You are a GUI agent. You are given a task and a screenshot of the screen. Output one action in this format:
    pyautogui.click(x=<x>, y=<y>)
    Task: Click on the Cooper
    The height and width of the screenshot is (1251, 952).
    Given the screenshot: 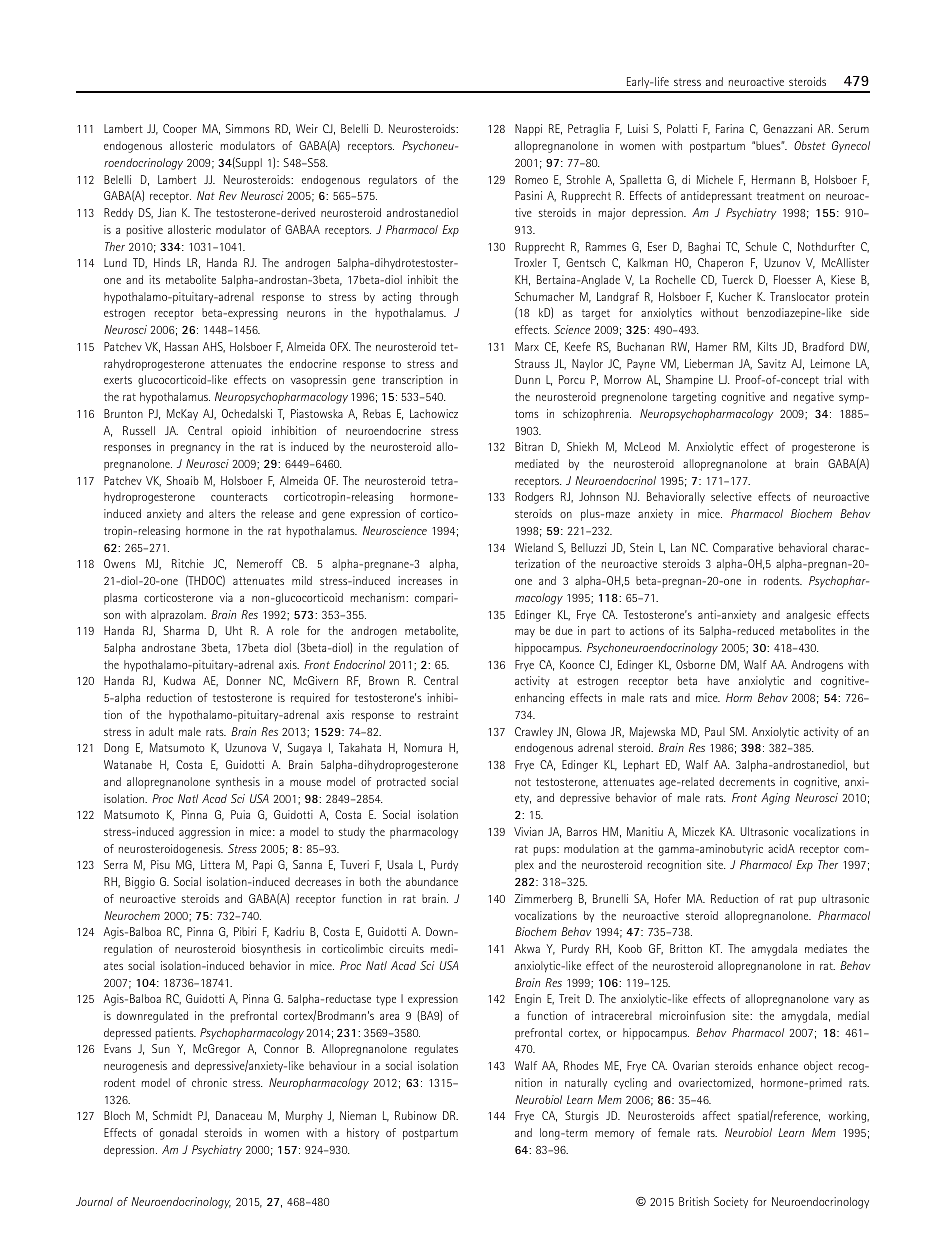 What is the action you would take?
    pyautogui.click(x=180, y=130)
